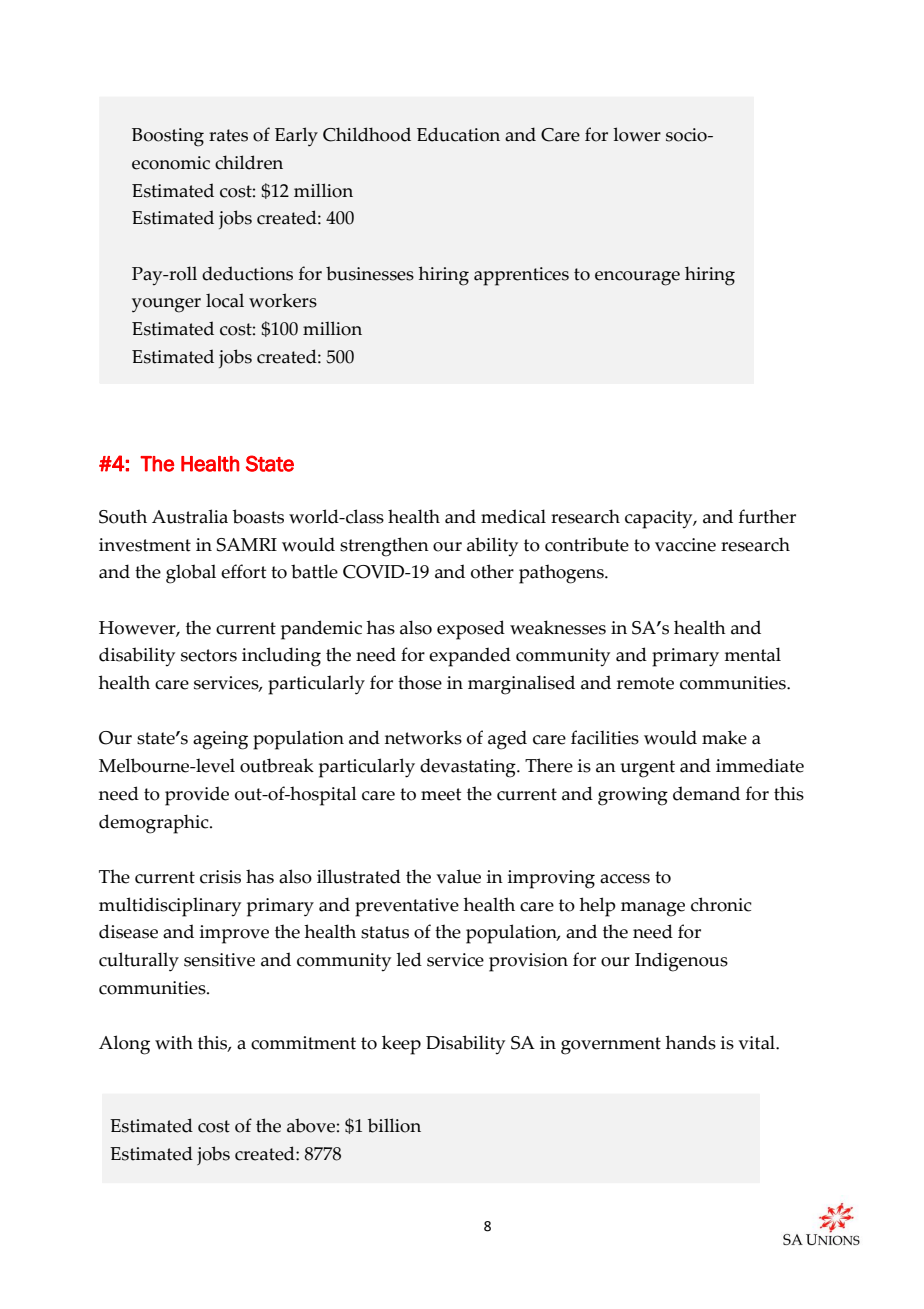 The height and width of the screenshot is (1309, 924). I want to click on Australia, so click(190, 516).
